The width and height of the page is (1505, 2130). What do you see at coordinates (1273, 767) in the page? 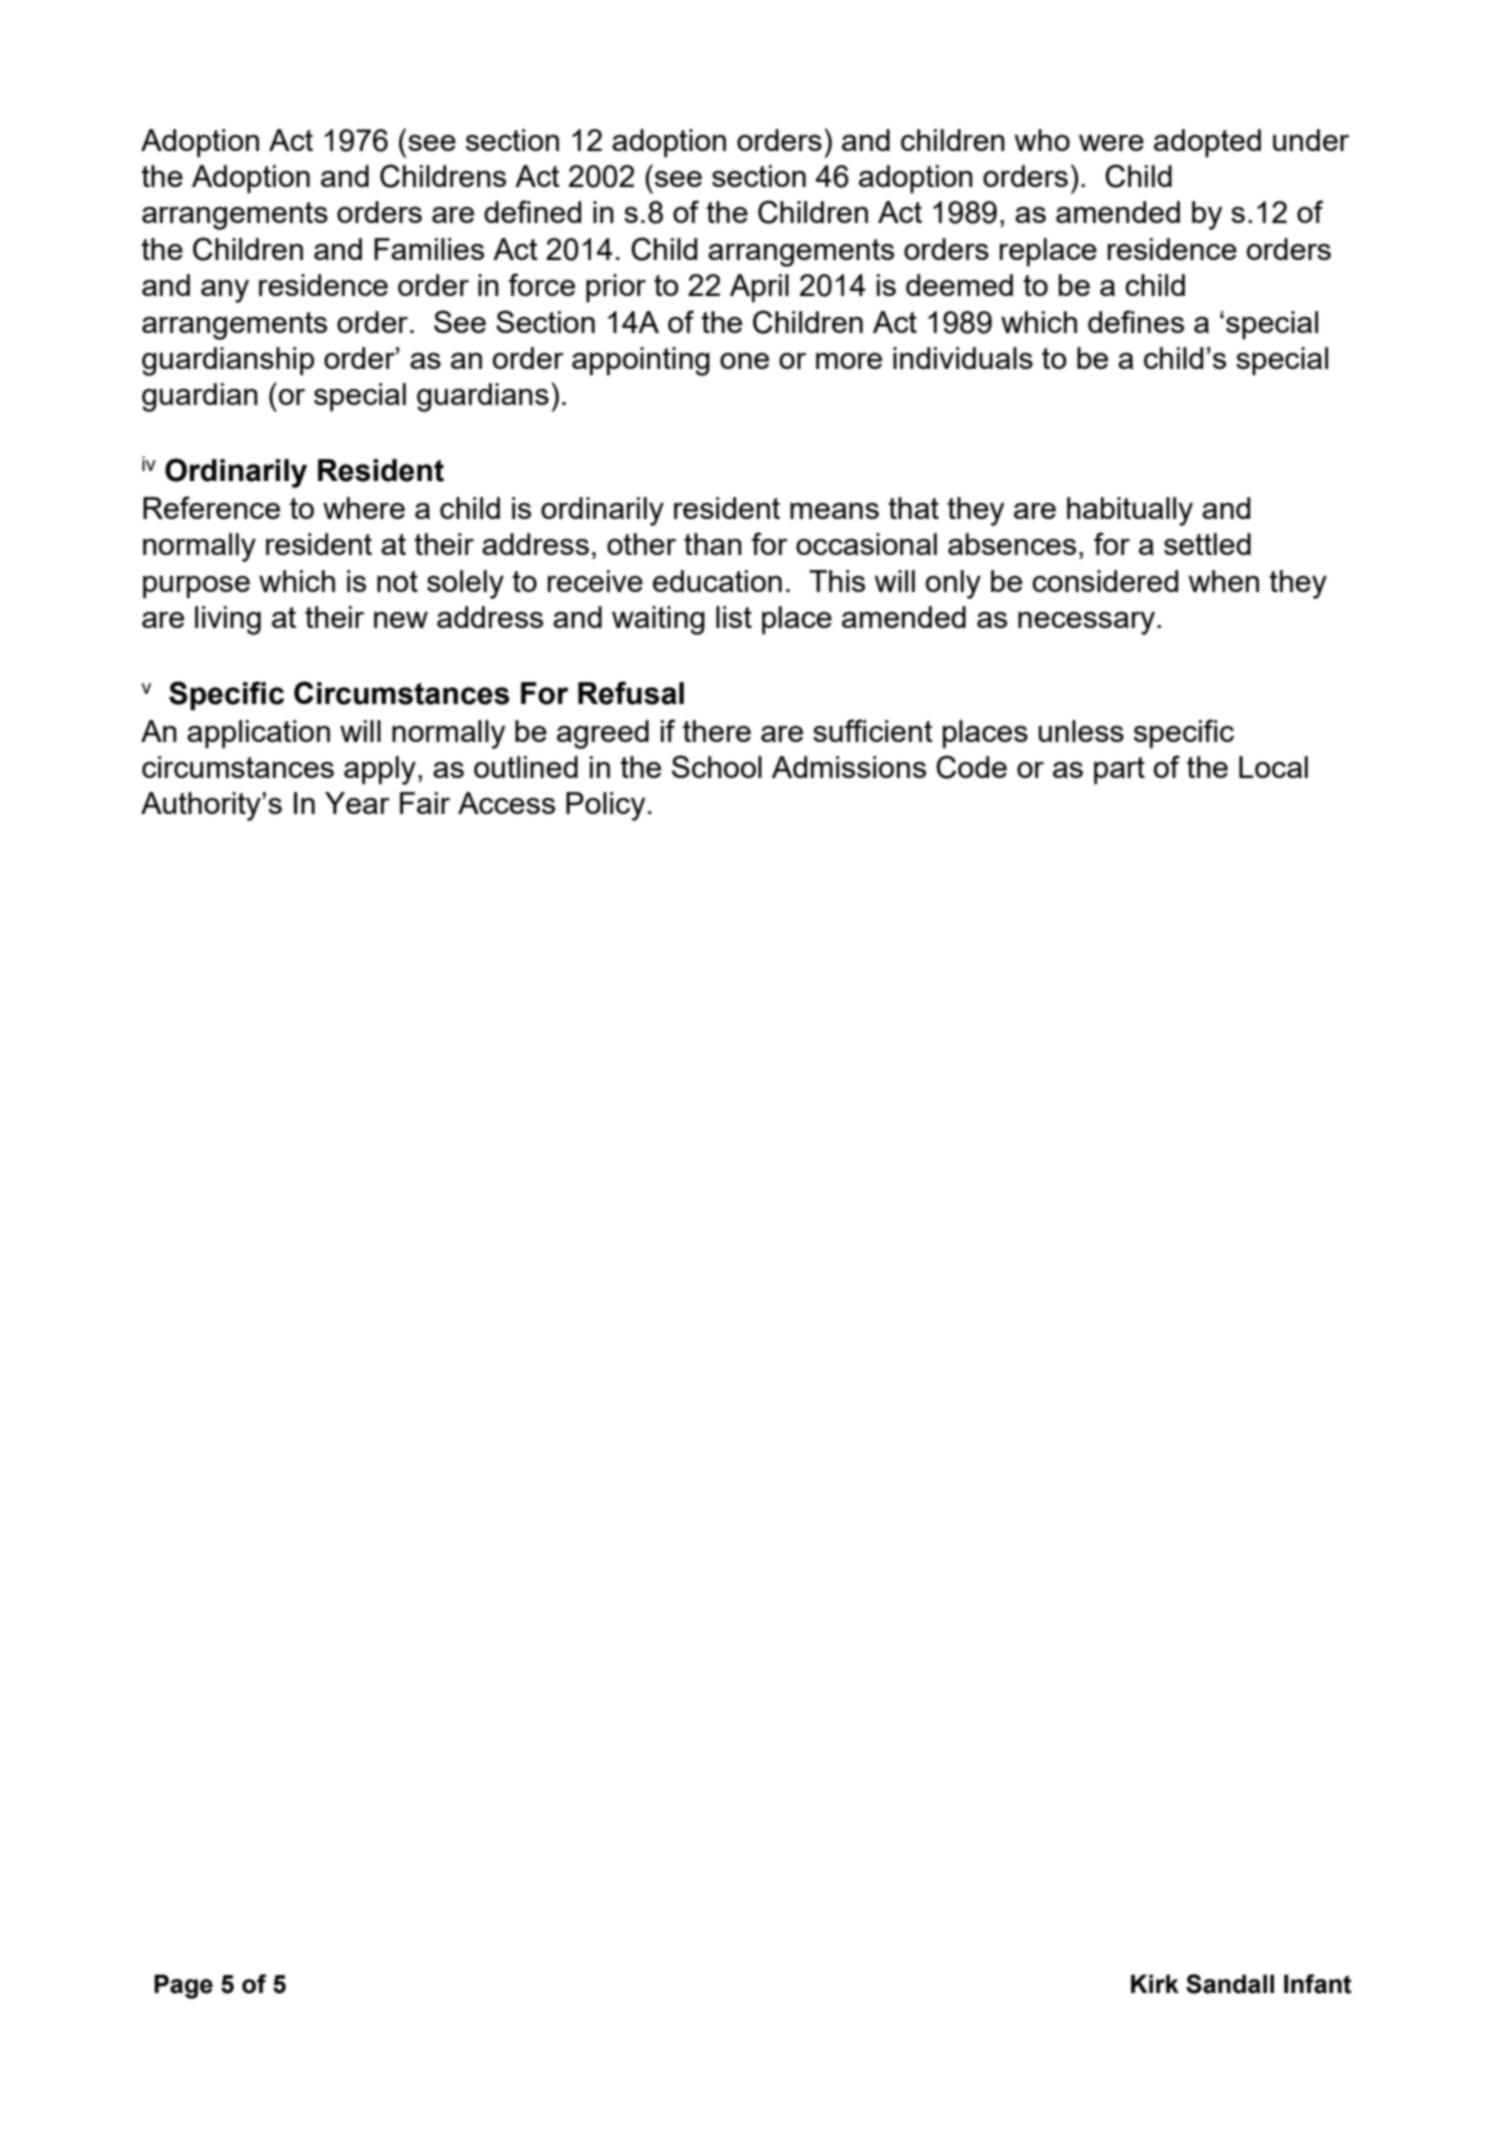
I see `Local` at bounding box center [1273, 767].
